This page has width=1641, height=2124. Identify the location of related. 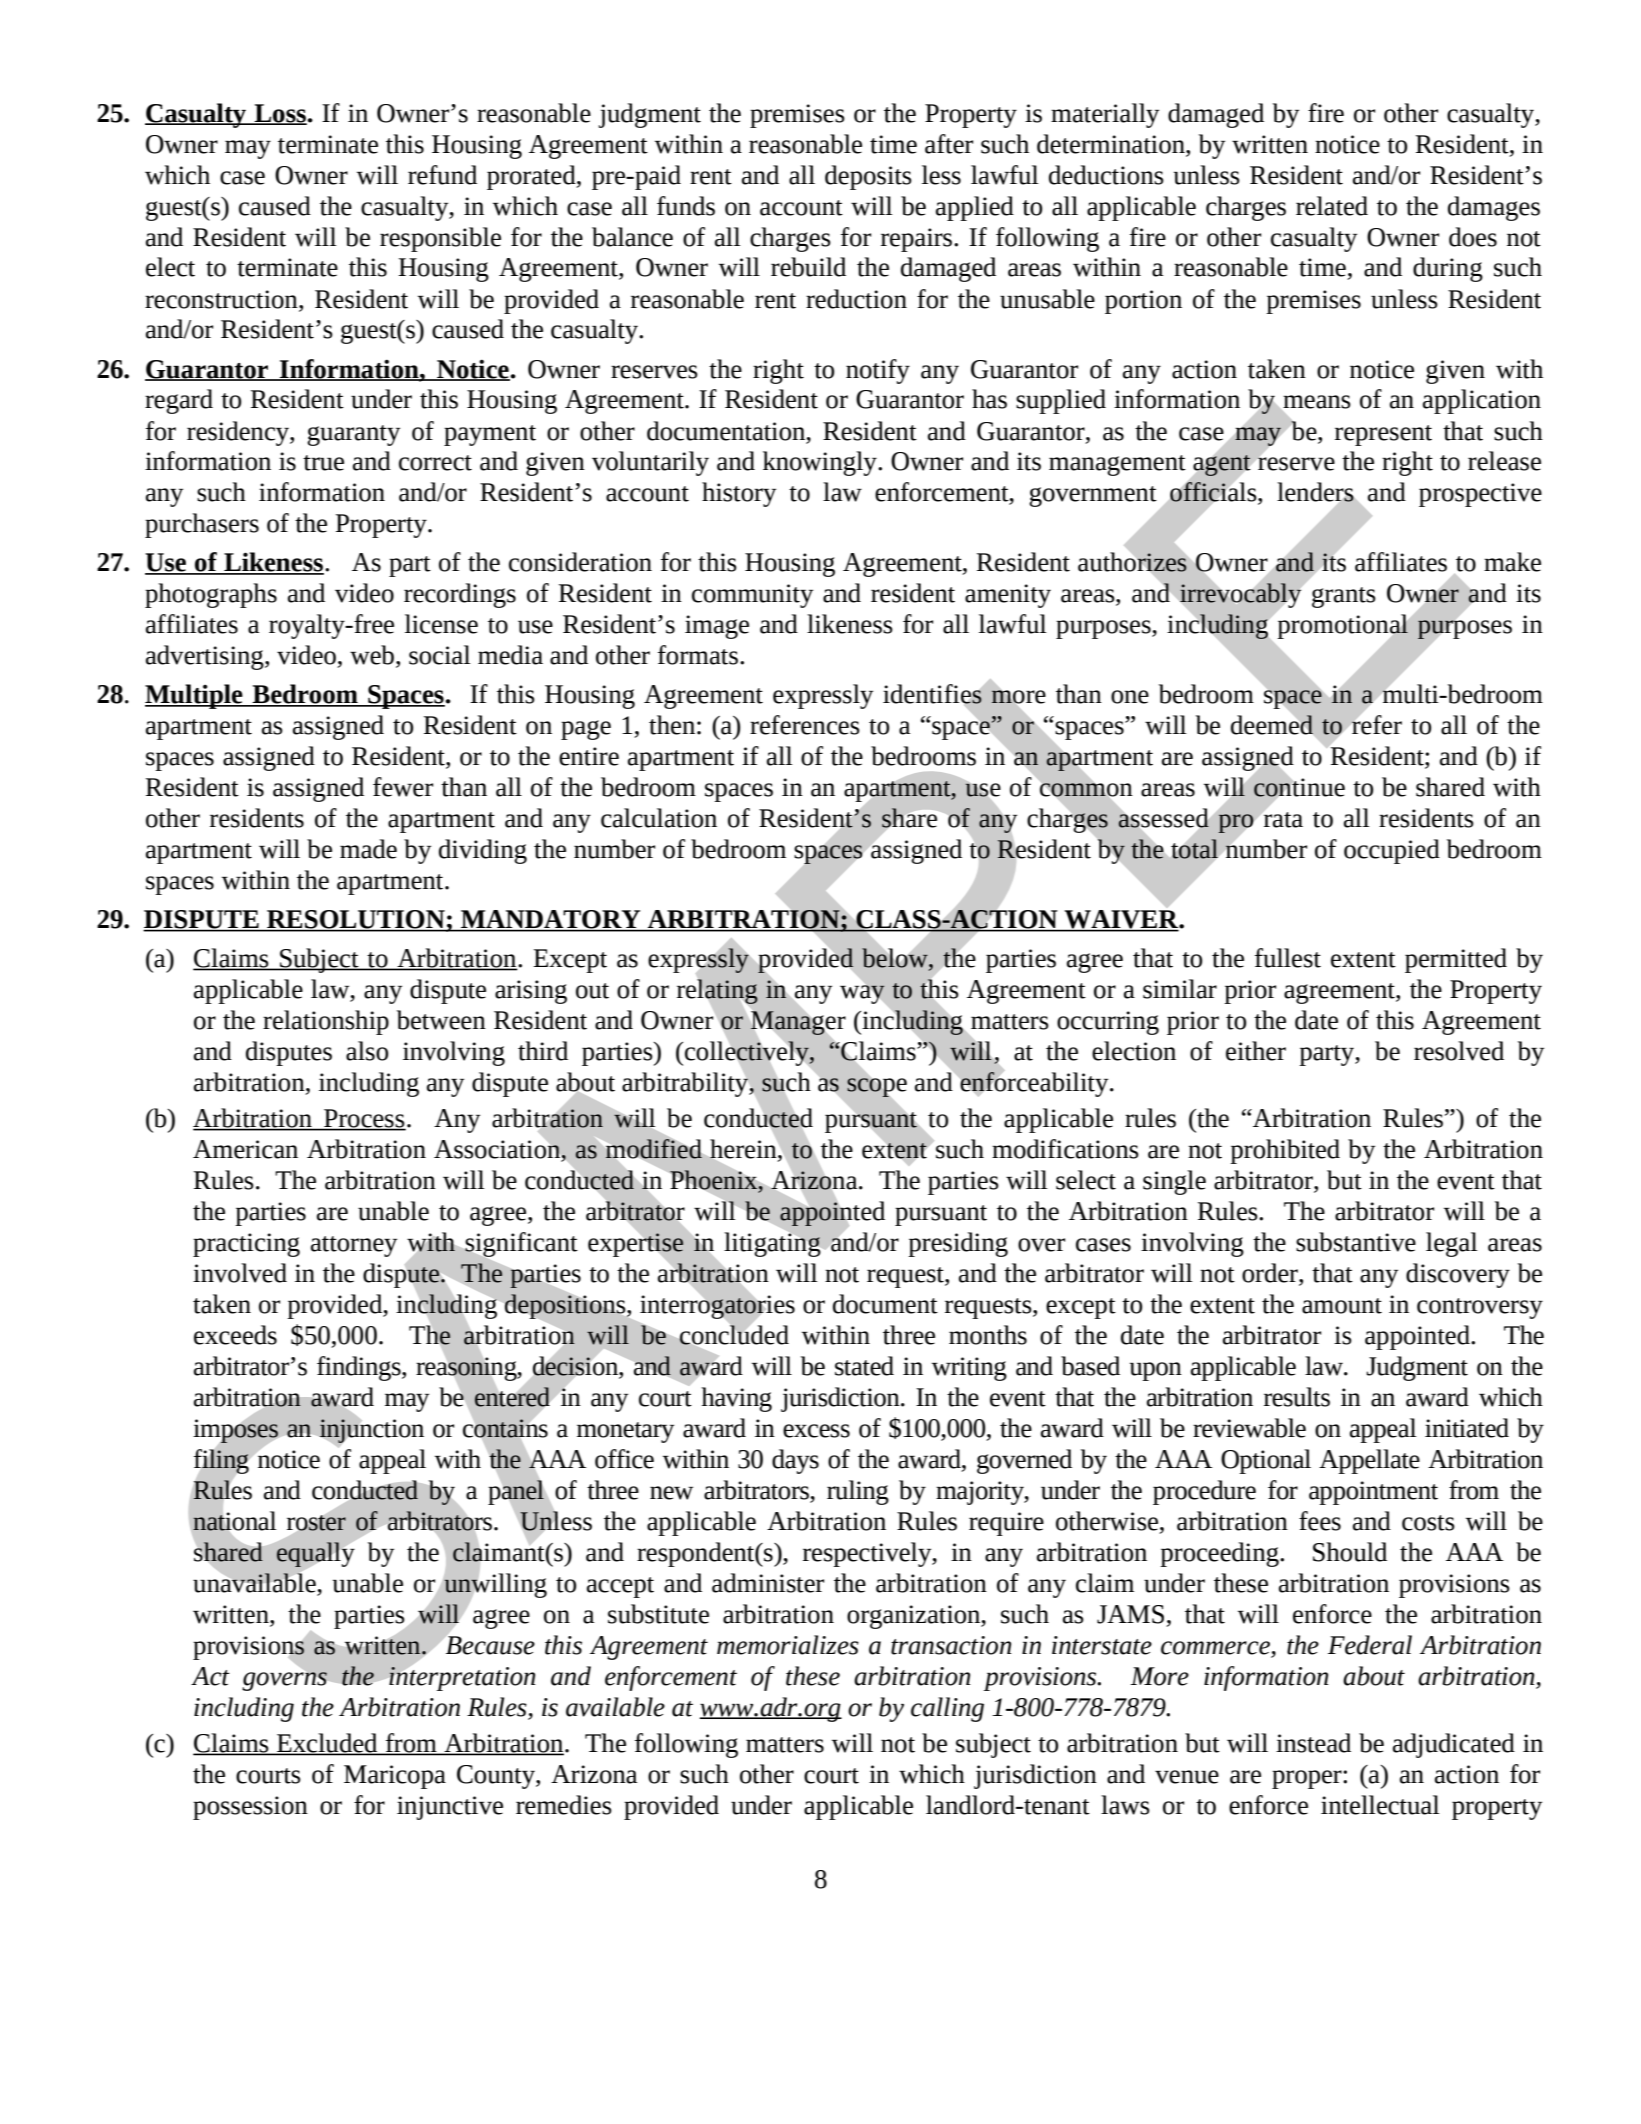
(1332, 206).
